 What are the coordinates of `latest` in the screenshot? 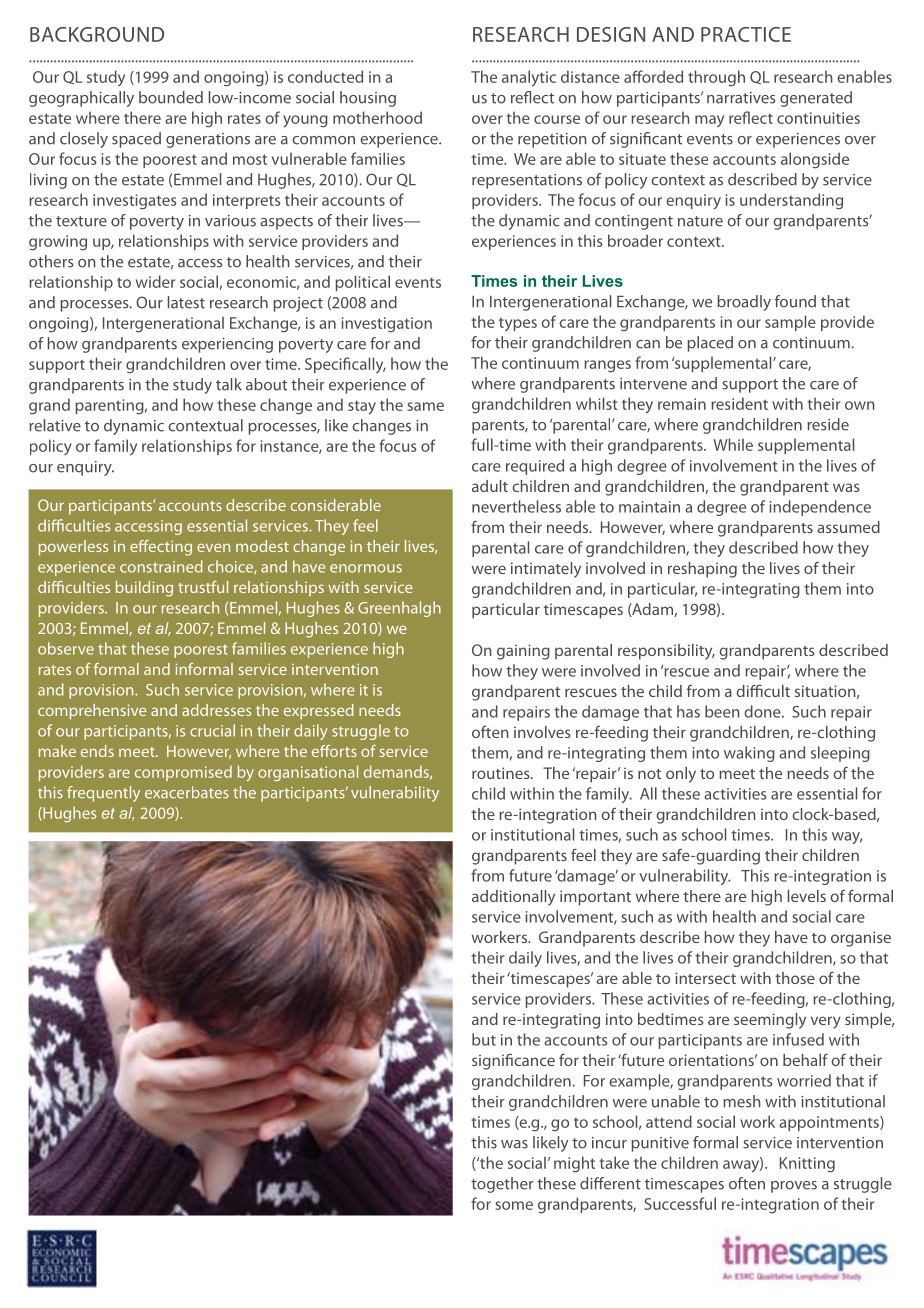 It's located at (186, 302).
